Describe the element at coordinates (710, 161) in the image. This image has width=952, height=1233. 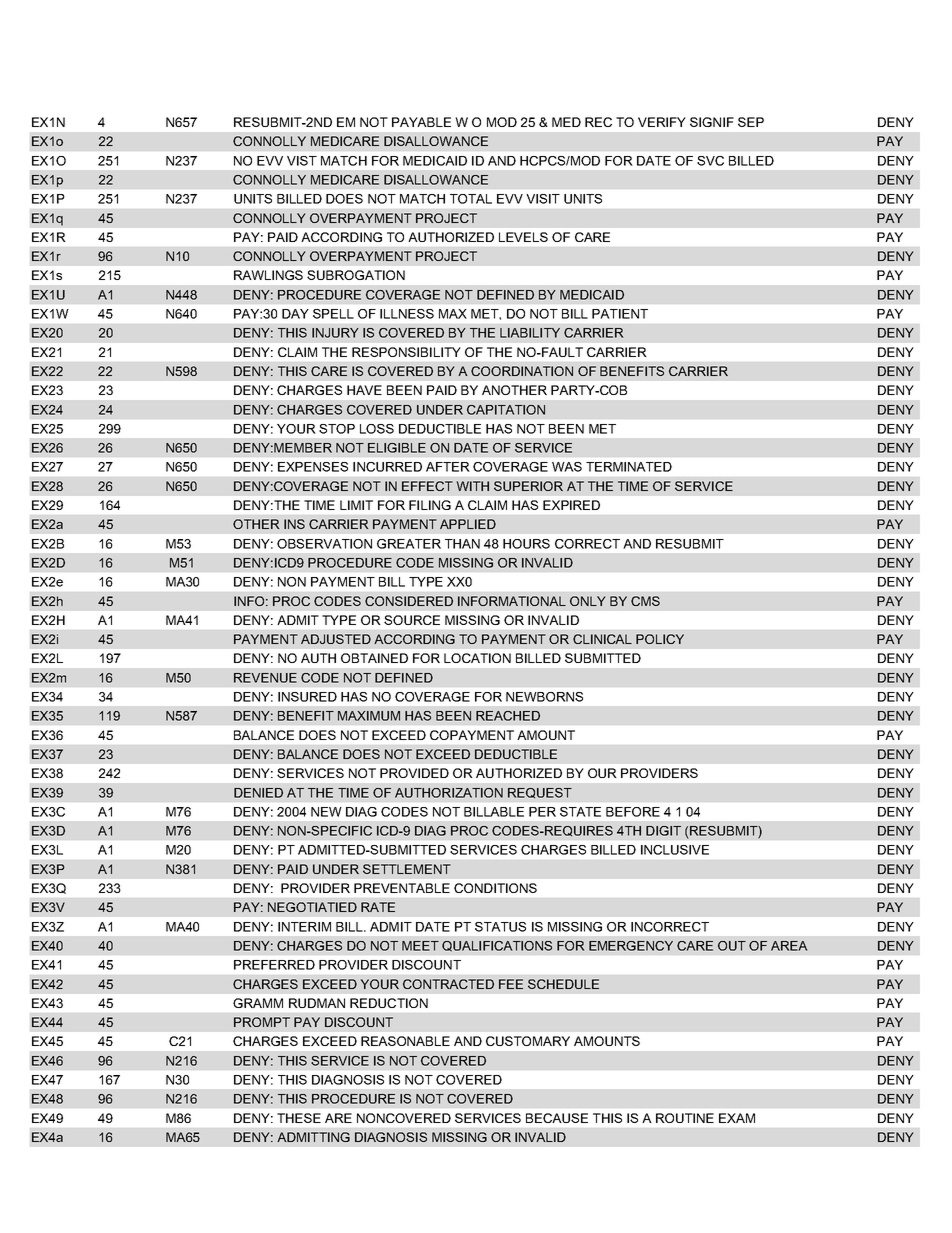
I see `SVC` at that location.
